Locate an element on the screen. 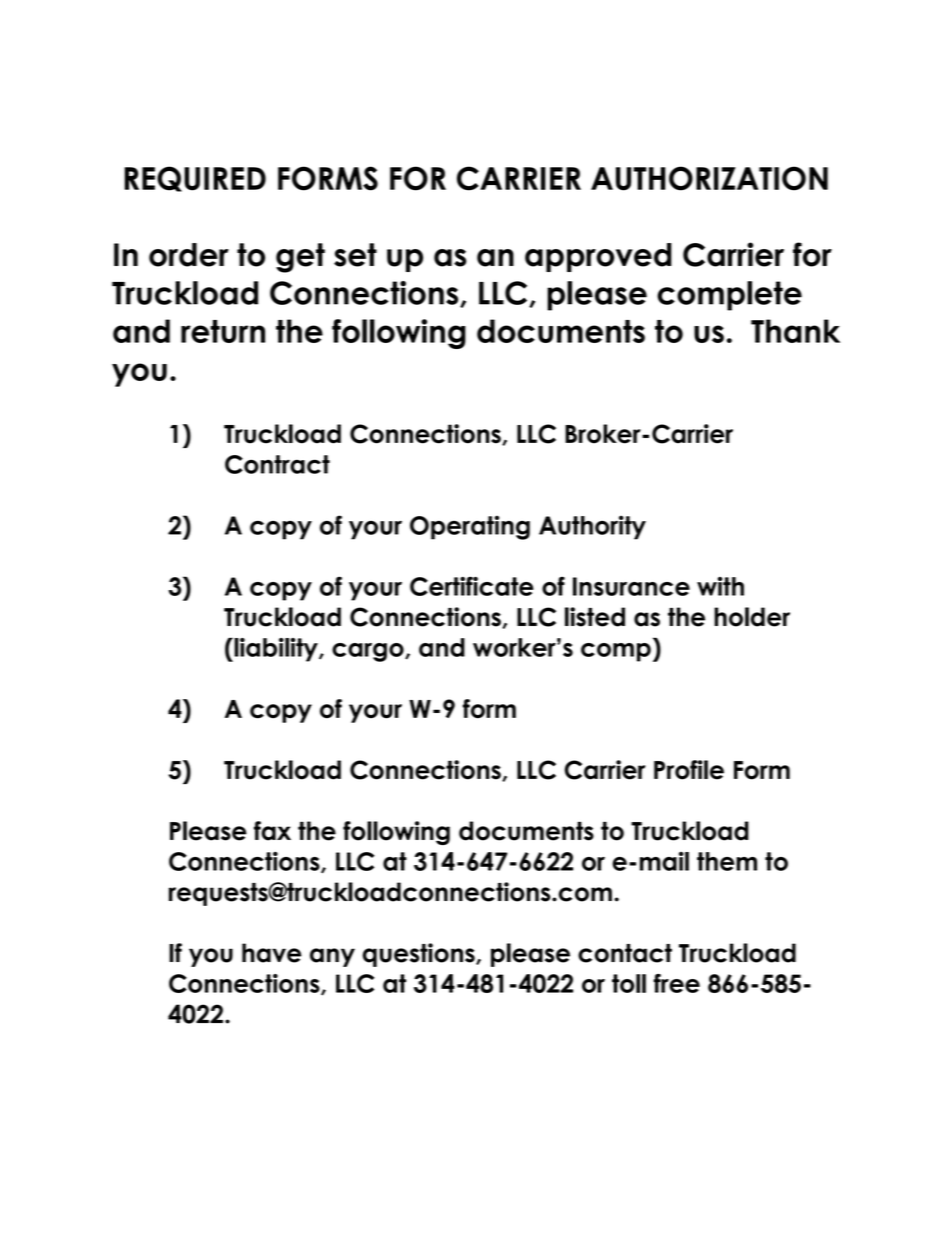 This screenshot has width=952, height=1233. return is located at coordinates (223, 331).
